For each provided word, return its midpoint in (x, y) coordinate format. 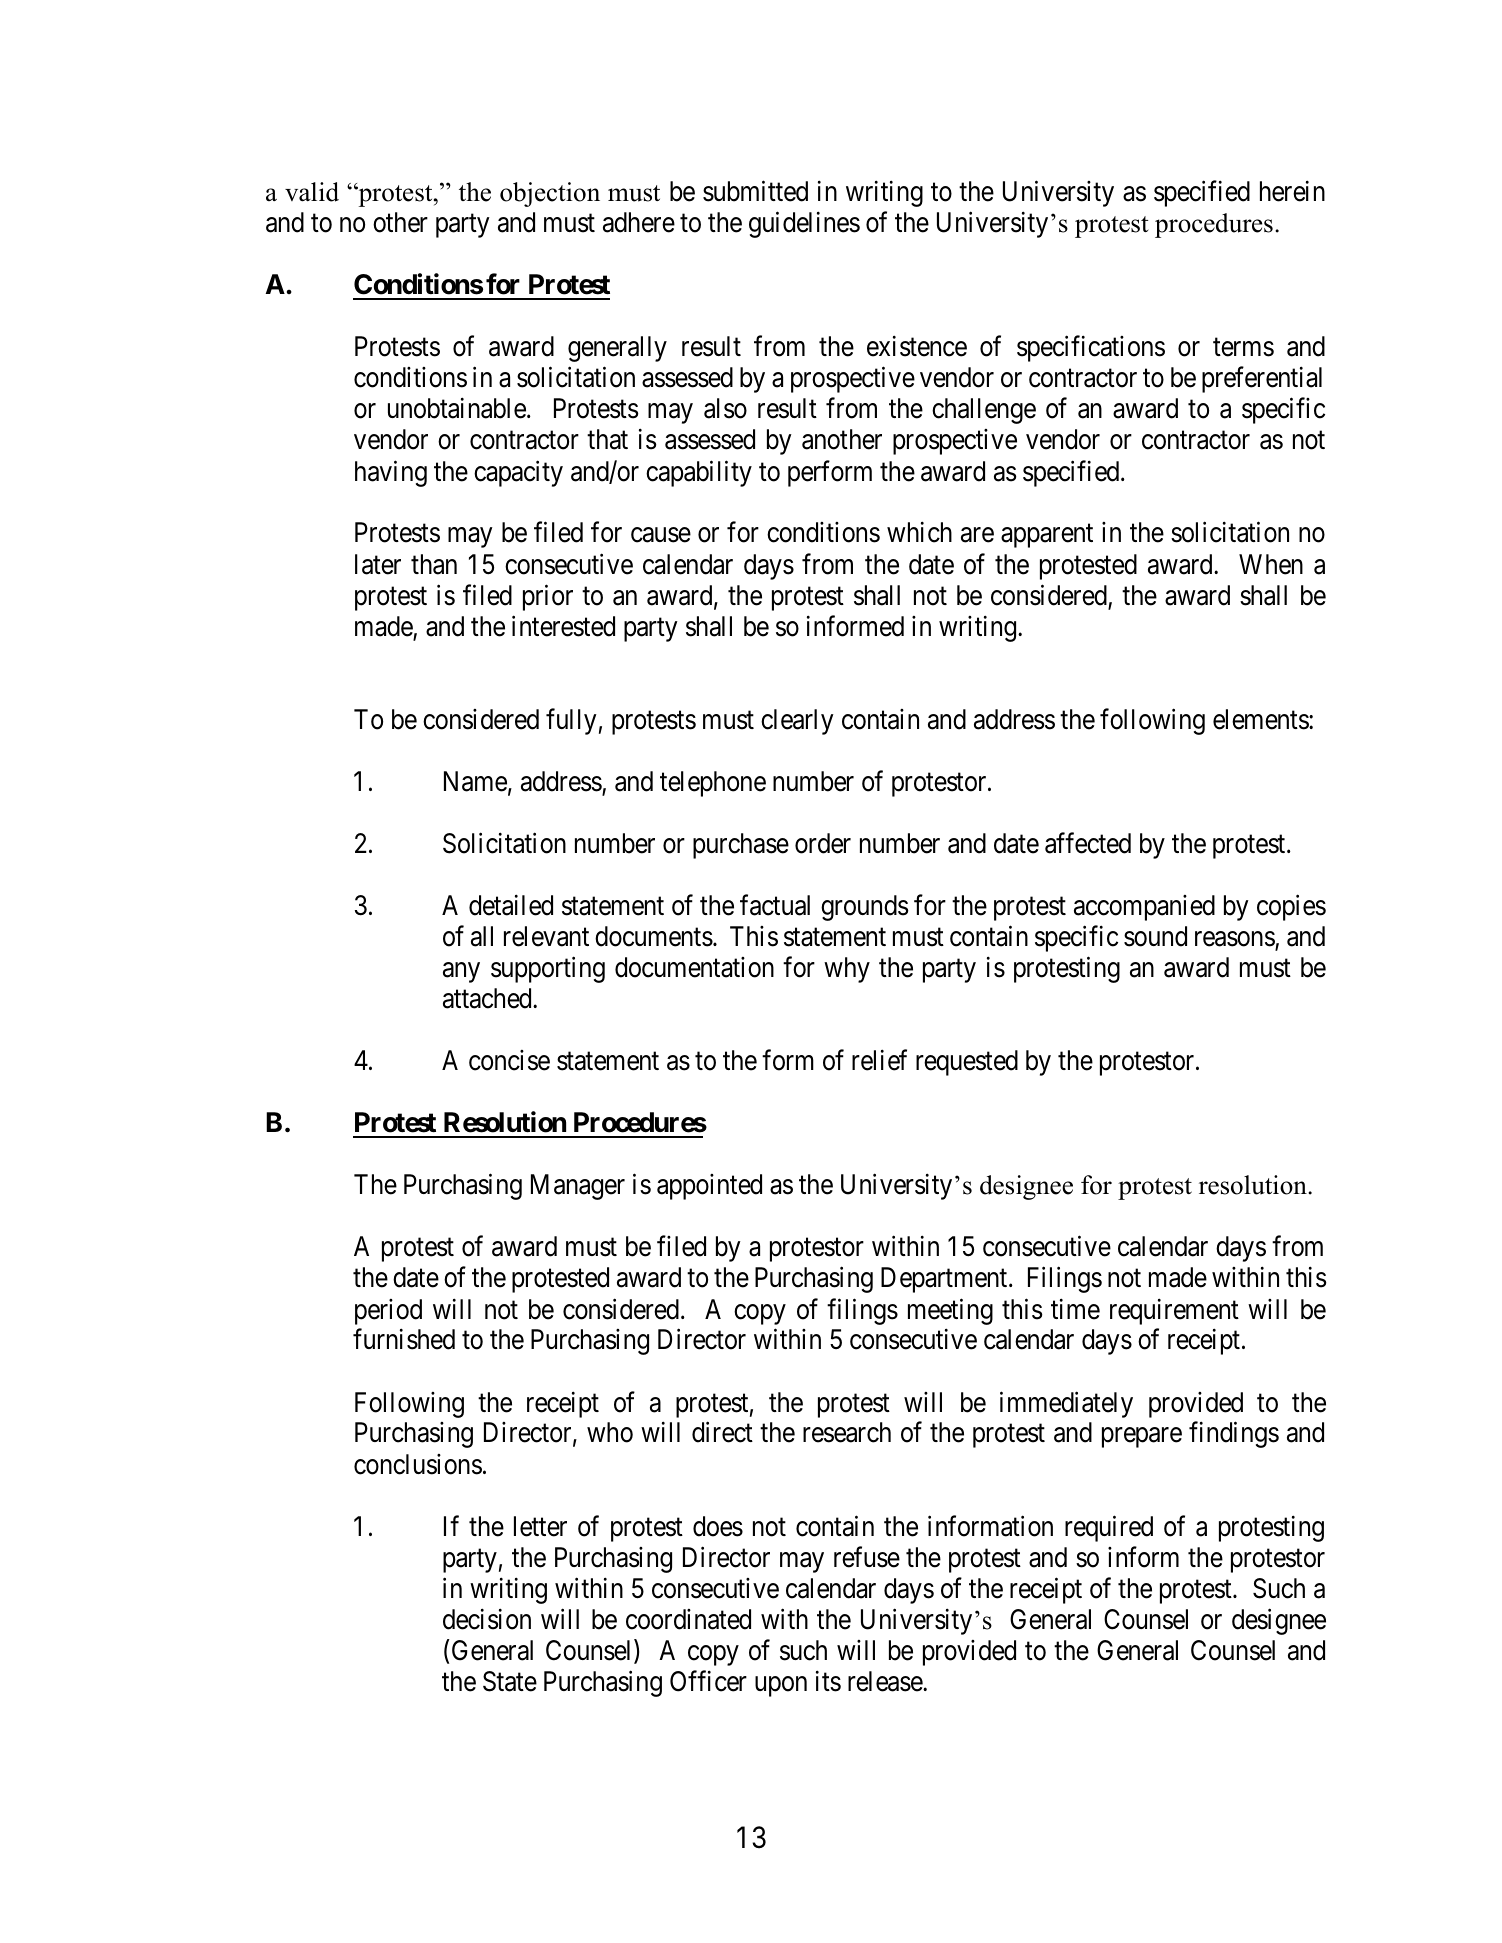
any (461, 973)
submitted (755, 191)
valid (312, 192)
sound (1155, 936)
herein (1292, 191)
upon (781, 1687)
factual (775, 905)
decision (487, 1619)
